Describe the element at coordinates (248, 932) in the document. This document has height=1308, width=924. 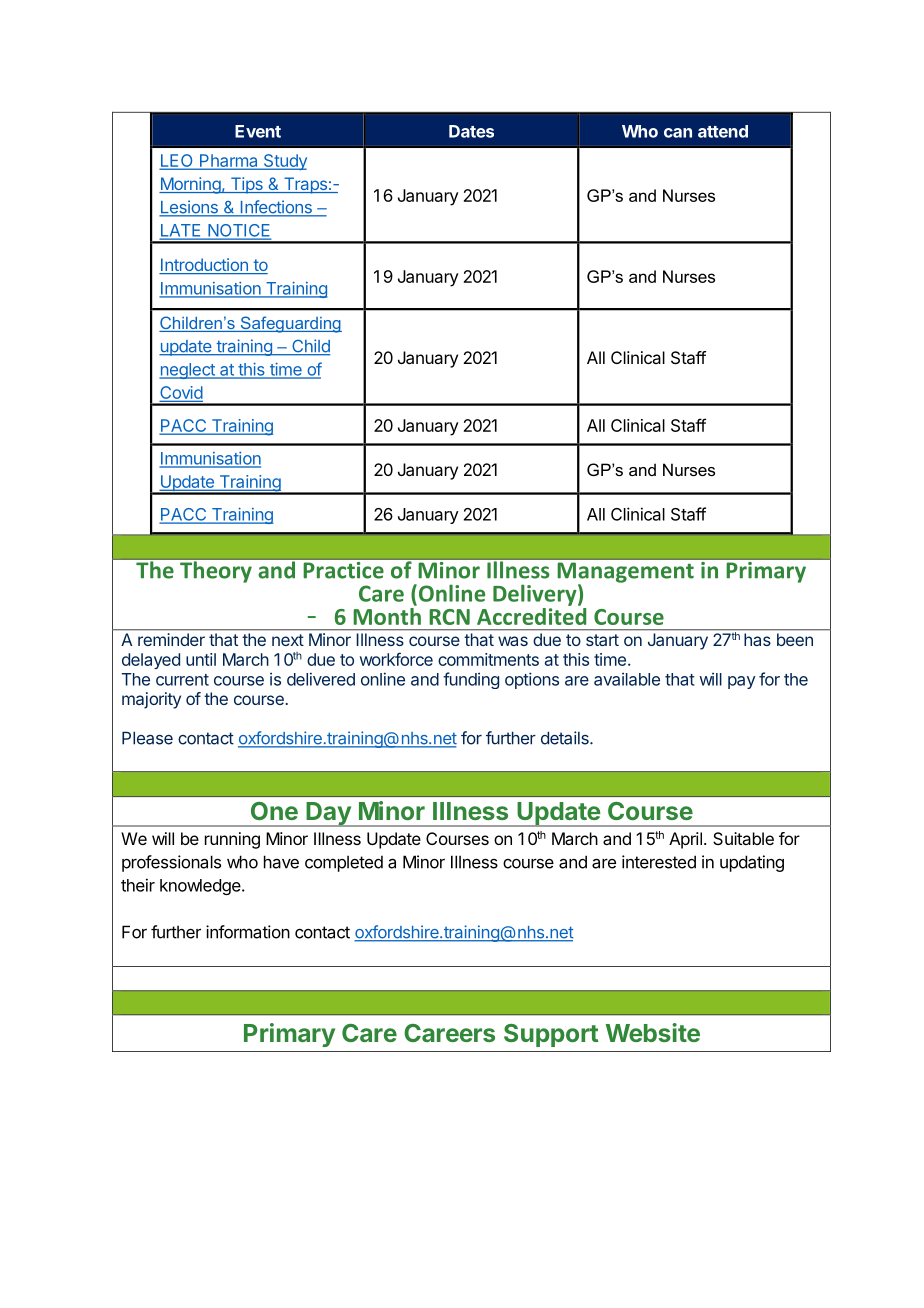
I see `information` at that location.
